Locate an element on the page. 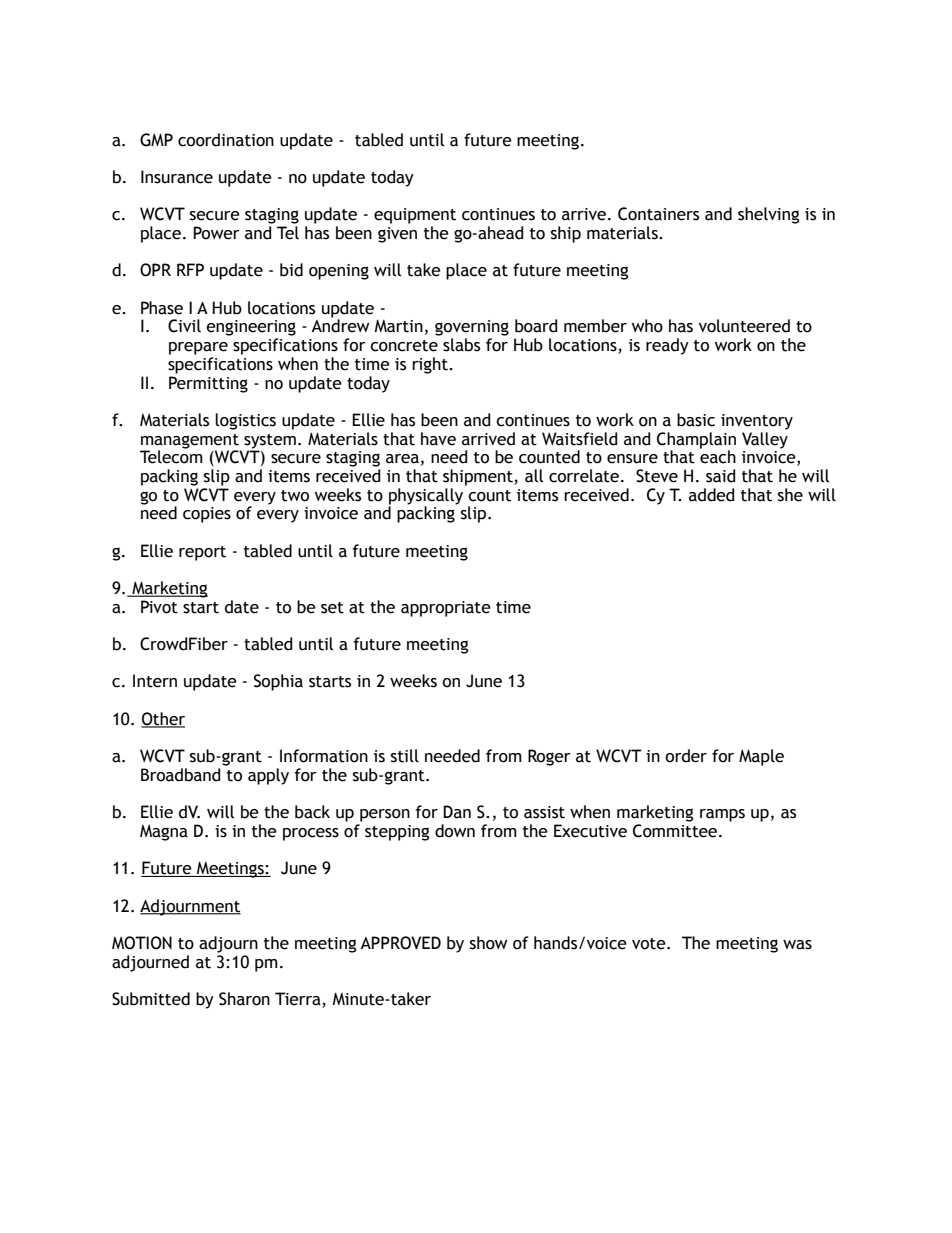  Sharon is located at coordinates (244, 999).
